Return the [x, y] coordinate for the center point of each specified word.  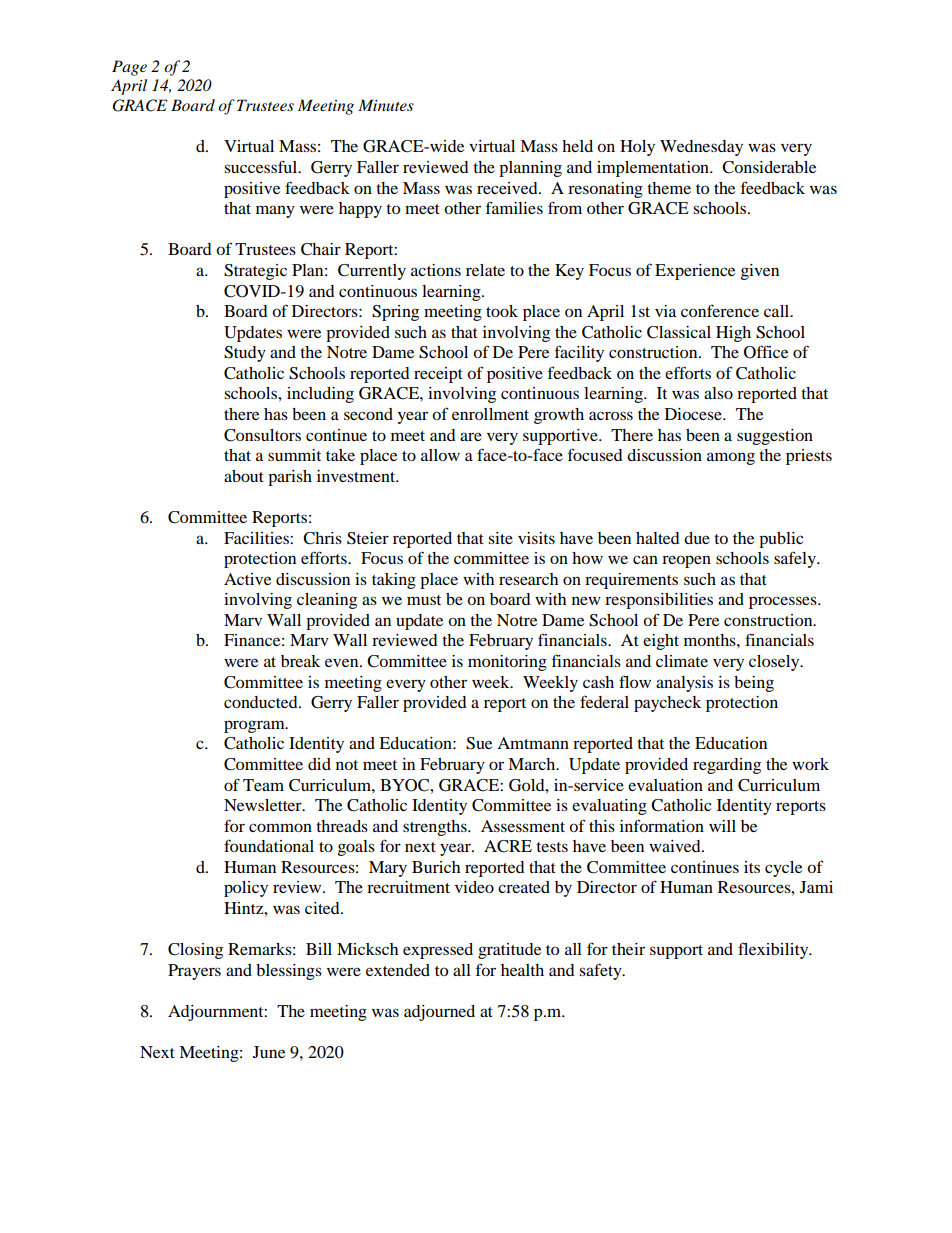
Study [245, 354]
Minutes [386, 105]
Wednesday [701, 148]
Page [129, 68]
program [255, 726]
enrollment [490, 414]
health [522, 970]
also [718, 393]
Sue [479, 743]
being [754, 684]
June [269, 1052]
